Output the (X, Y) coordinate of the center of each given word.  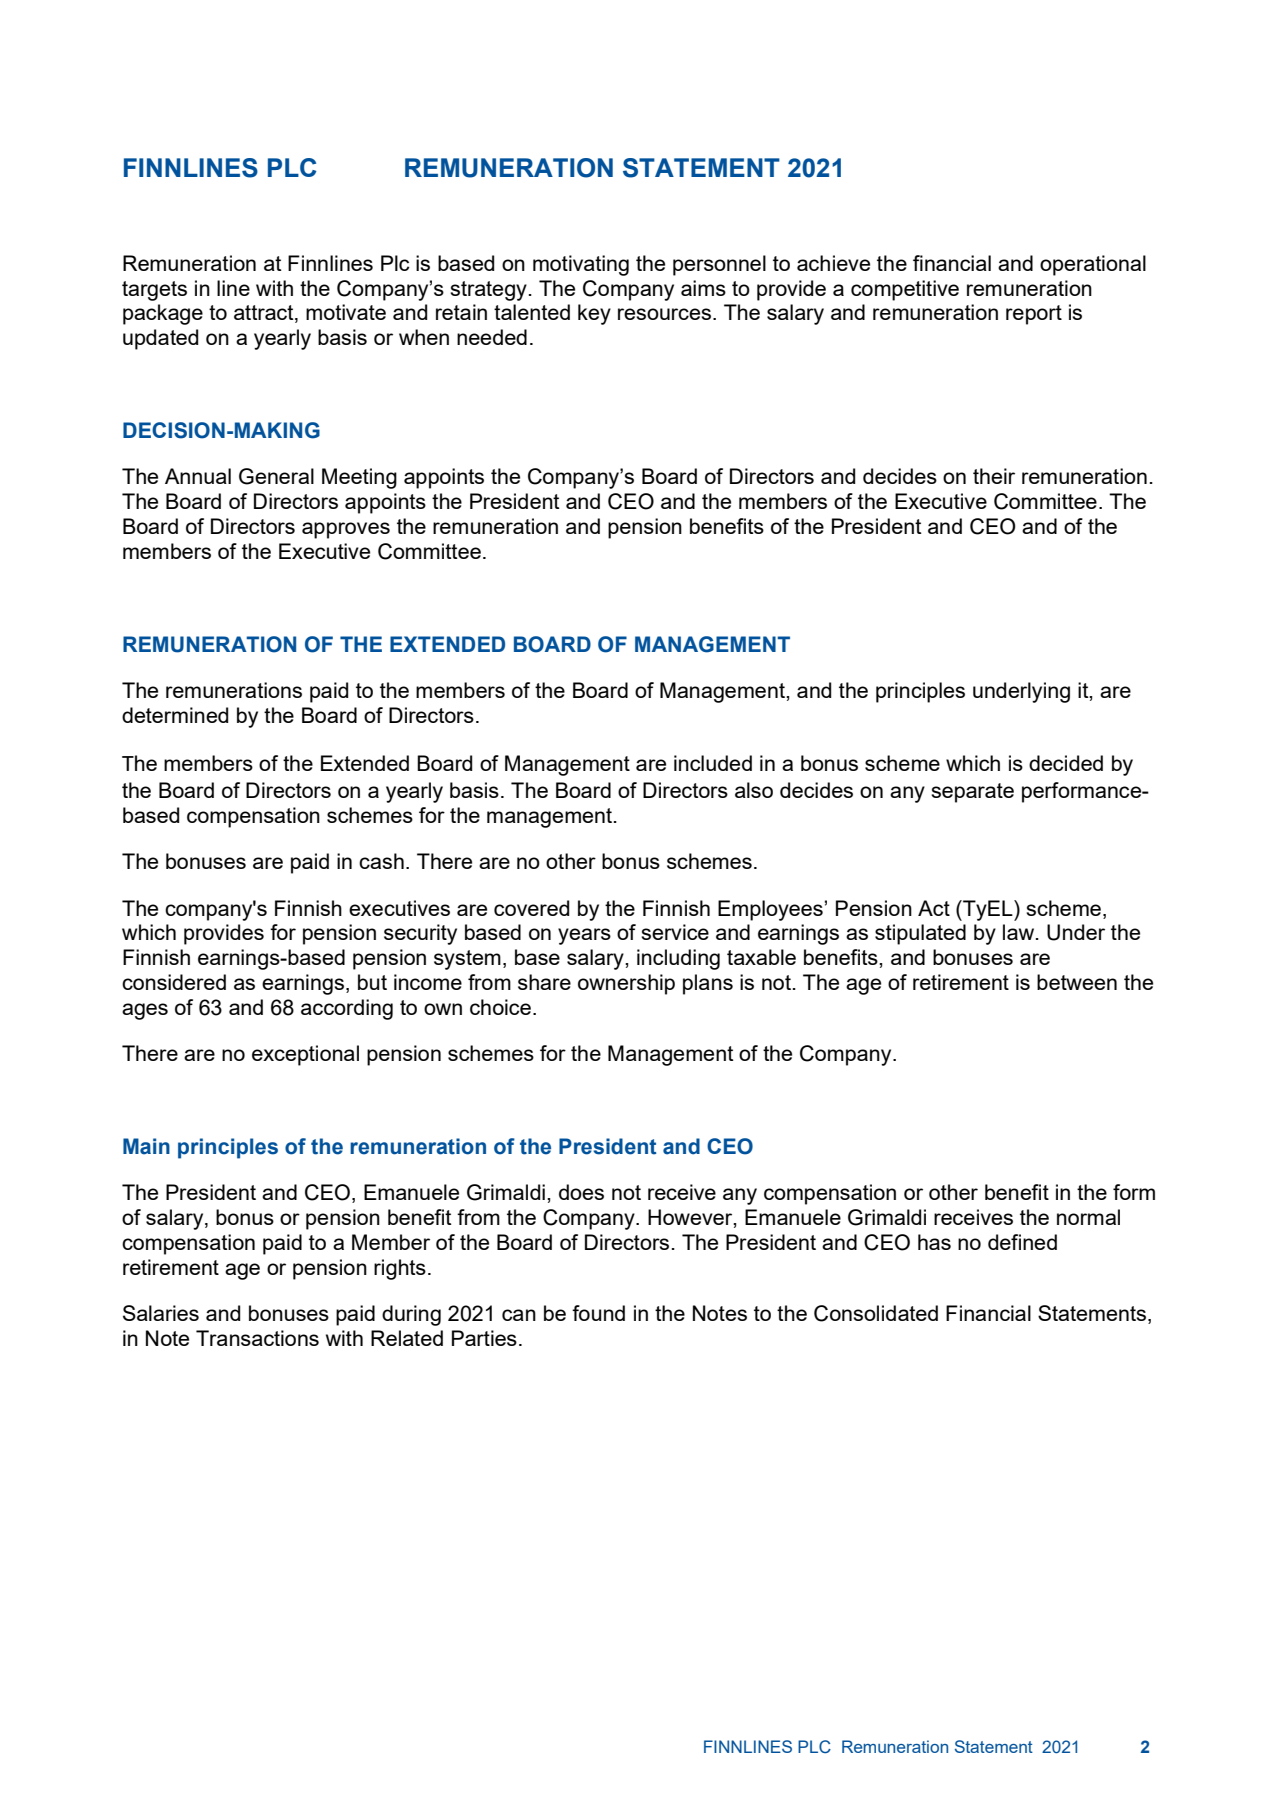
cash (381, 861)
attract (265, 314)
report (1034, 315)
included (713, 763)
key (594, 314)
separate (972, 793)
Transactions (257, 1338)
